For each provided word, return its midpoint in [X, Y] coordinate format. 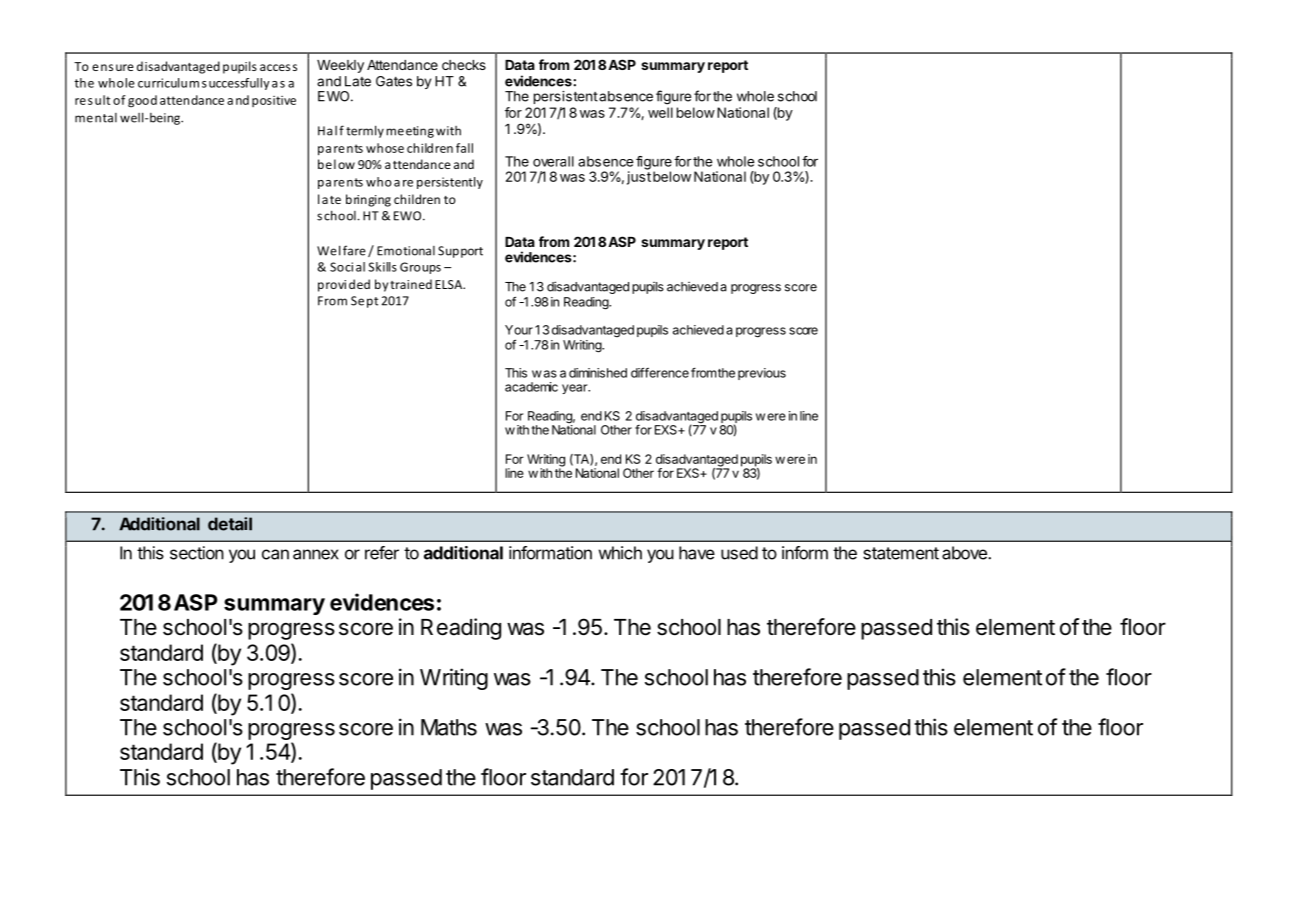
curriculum [168, 83]
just [639, 177]
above [965, 553]
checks [464, 65]
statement [901, 553]
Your [519, 330]
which [620, 553]
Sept [364, 302]
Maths [449, 727]
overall [553, 161]
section [197, 553]
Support [460, 252]
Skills [382, 267]
